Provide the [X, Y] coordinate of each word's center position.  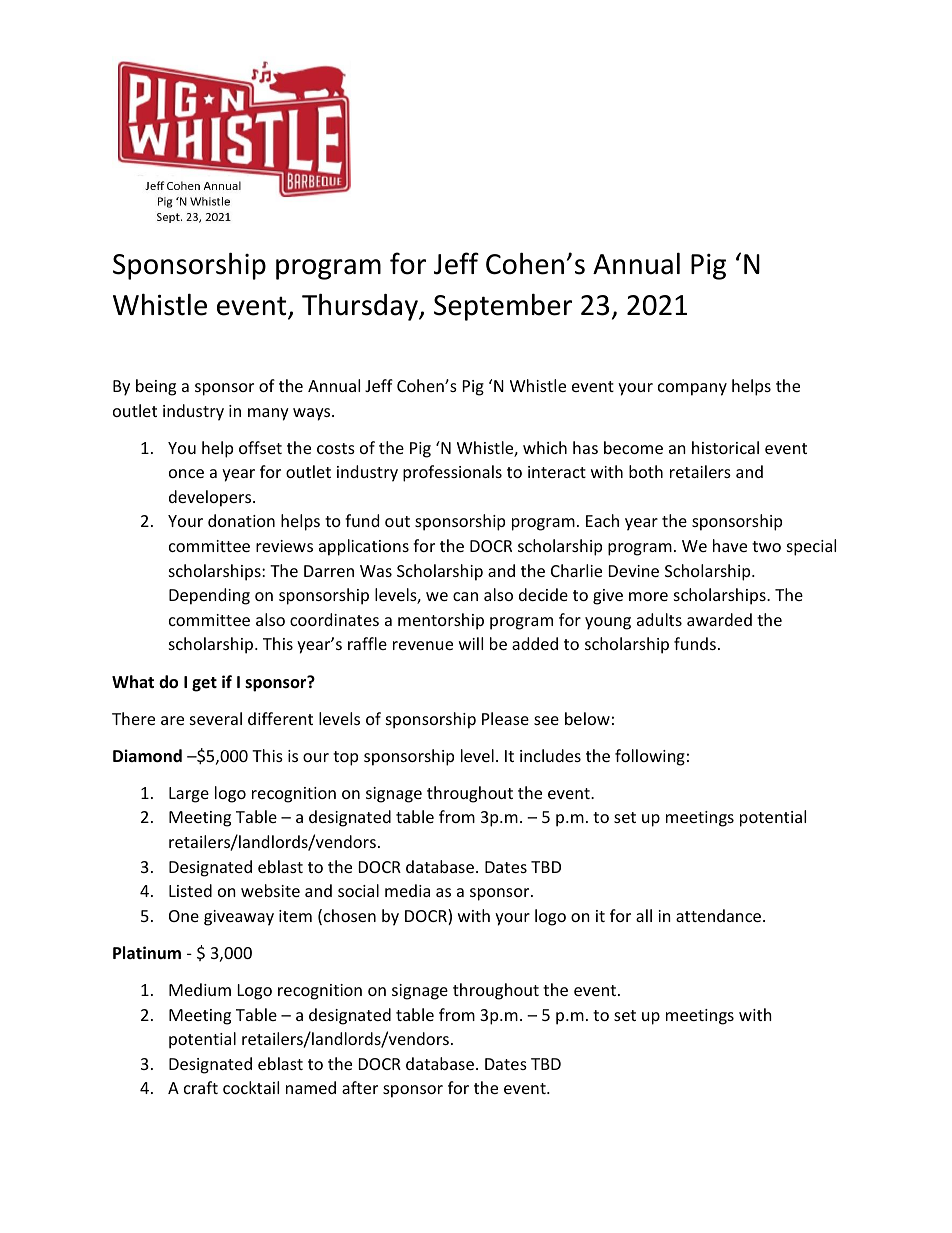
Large [189, 795]
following [650, 757]
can [465, 596]
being [156, 387]
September [503, 307]
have [730, 545]
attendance [718, 915]
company [692, 389]
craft [201, 1087]
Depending [209, 596]
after [360, 1087]
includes [550, 755]
